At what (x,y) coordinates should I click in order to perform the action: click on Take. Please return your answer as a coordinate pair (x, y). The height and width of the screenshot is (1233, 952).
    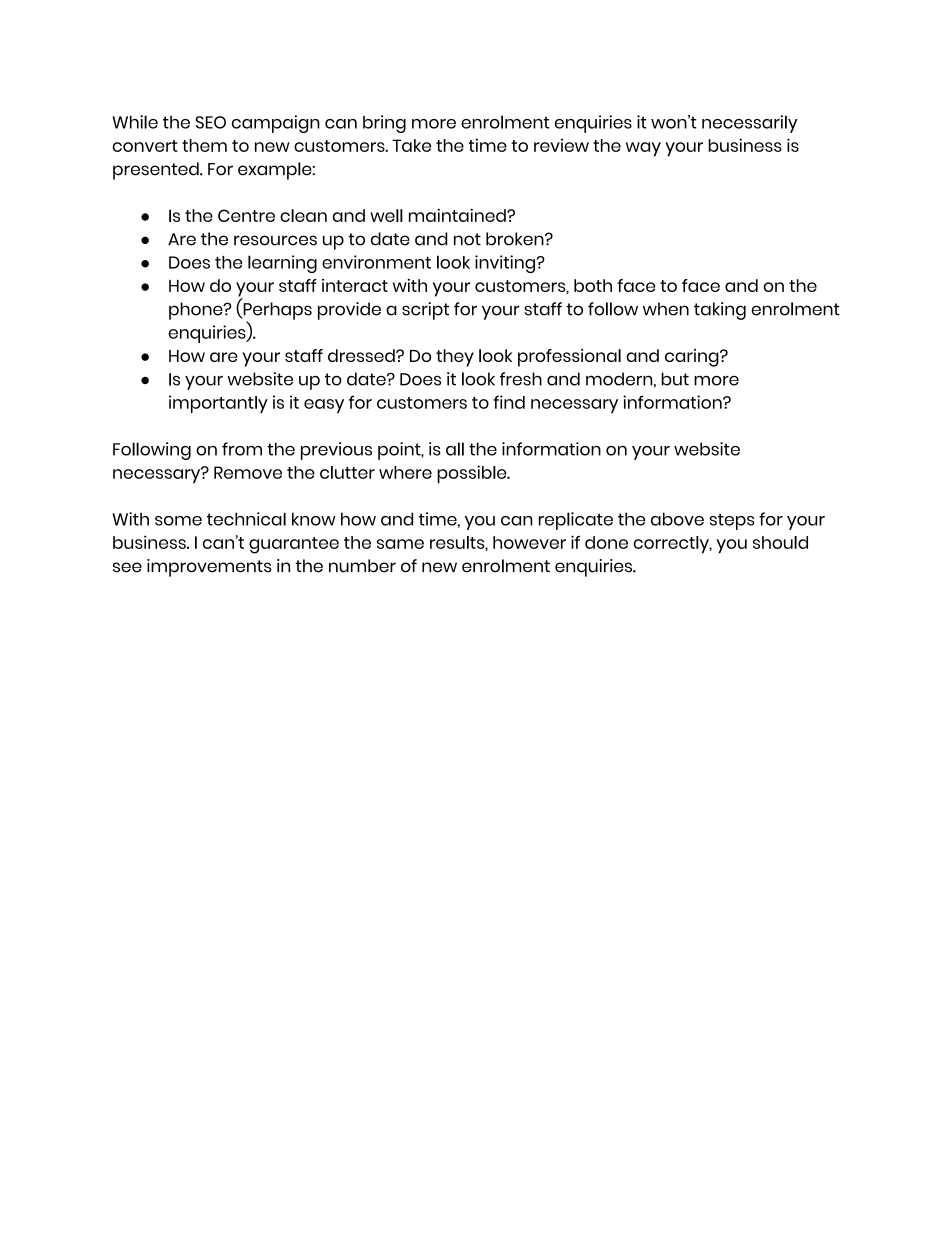
    Looking at the image, I should click on (411, 145).
